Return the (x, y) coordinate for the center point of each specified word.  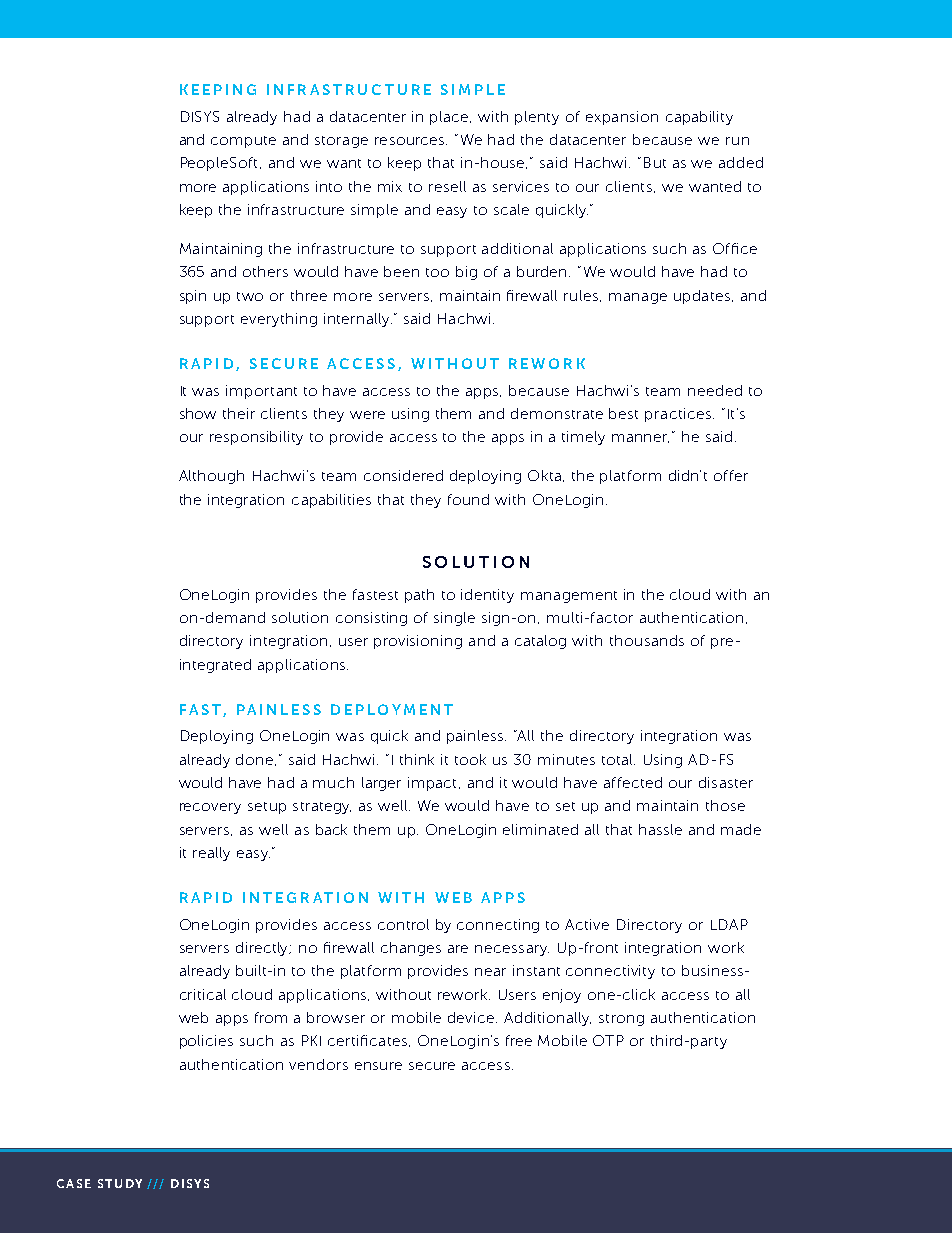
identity (487, 596)
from (271, 1017)
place (450, 118)
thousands (647, 640)
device (472, 1017)
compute (243, 142)
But (655, 162)
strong (621, 1020)
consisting (371, 619)
